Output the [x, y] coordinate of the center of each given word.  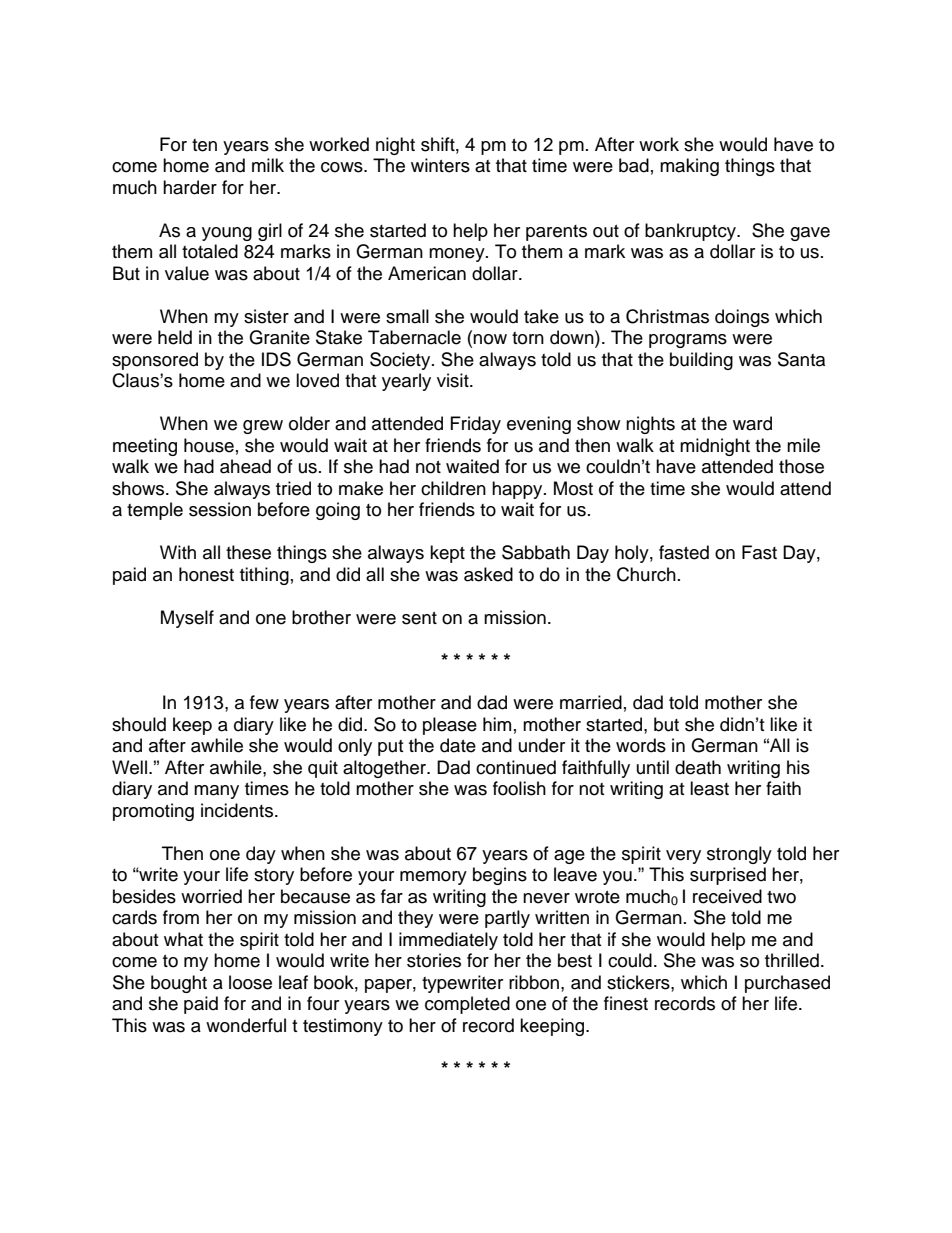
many [216, 792]
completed [467, 1005]
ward [752, 423]
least [709, 788]
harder [190, 187]
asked [488, 574]
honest [206, 574]
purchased [787, 984]
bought [179, 984]
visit [454, 380]
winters [440, 165]
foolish [519, 788]
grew [263, 427]
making [689, 167]
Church [646, 574]
